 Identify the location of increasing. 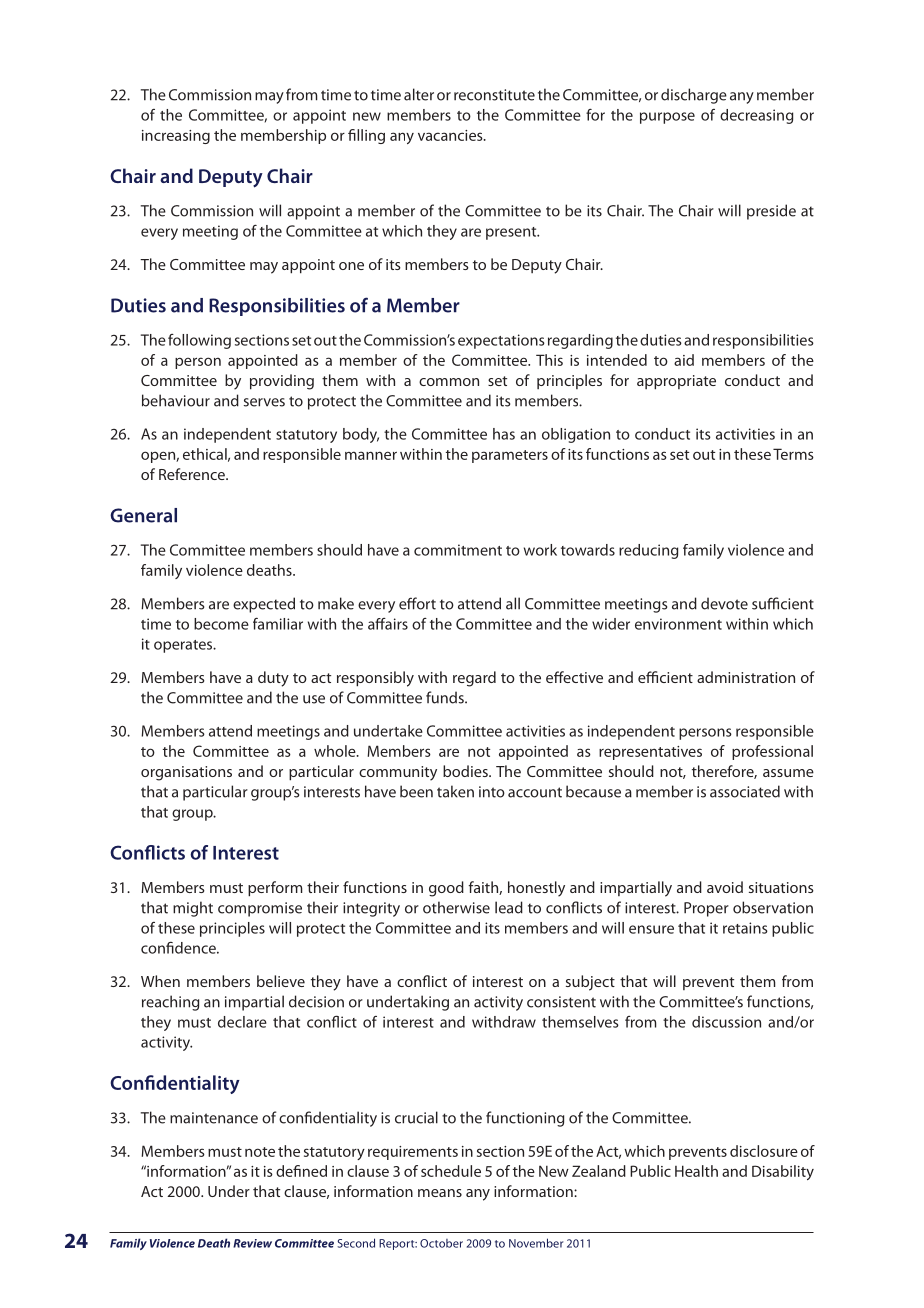
(176, 137).
